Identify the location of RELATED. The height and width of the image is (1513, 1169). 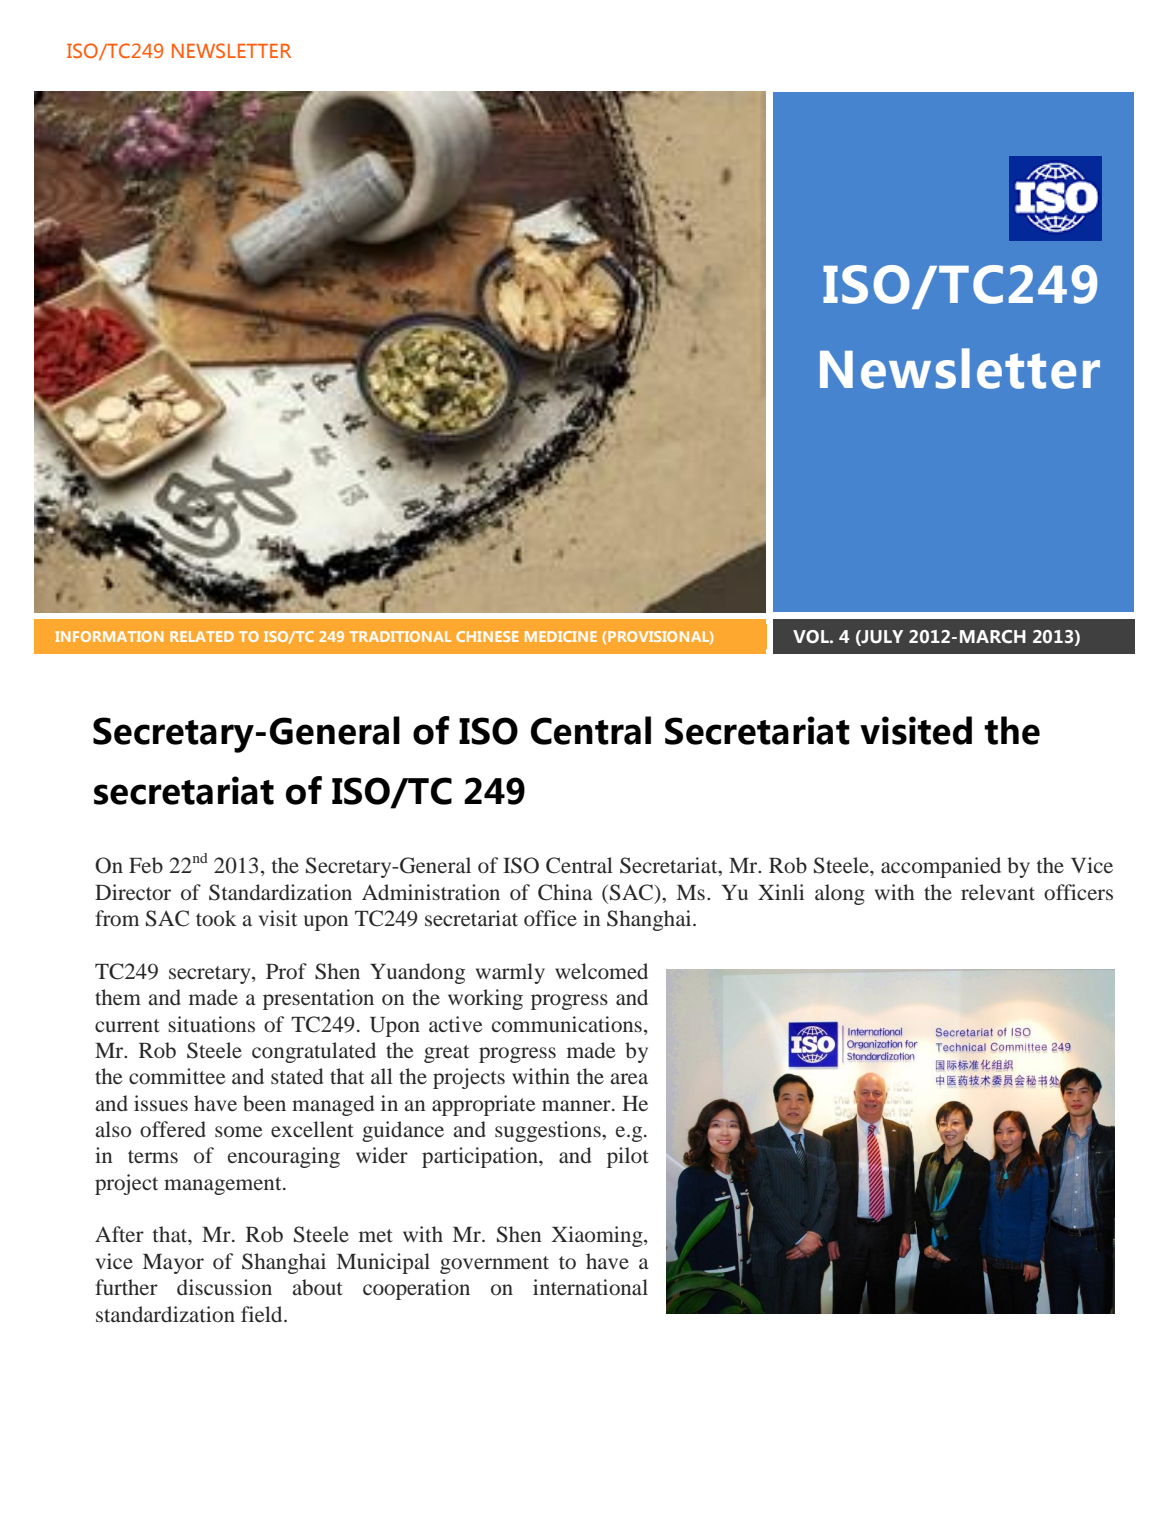
(202, 636).
